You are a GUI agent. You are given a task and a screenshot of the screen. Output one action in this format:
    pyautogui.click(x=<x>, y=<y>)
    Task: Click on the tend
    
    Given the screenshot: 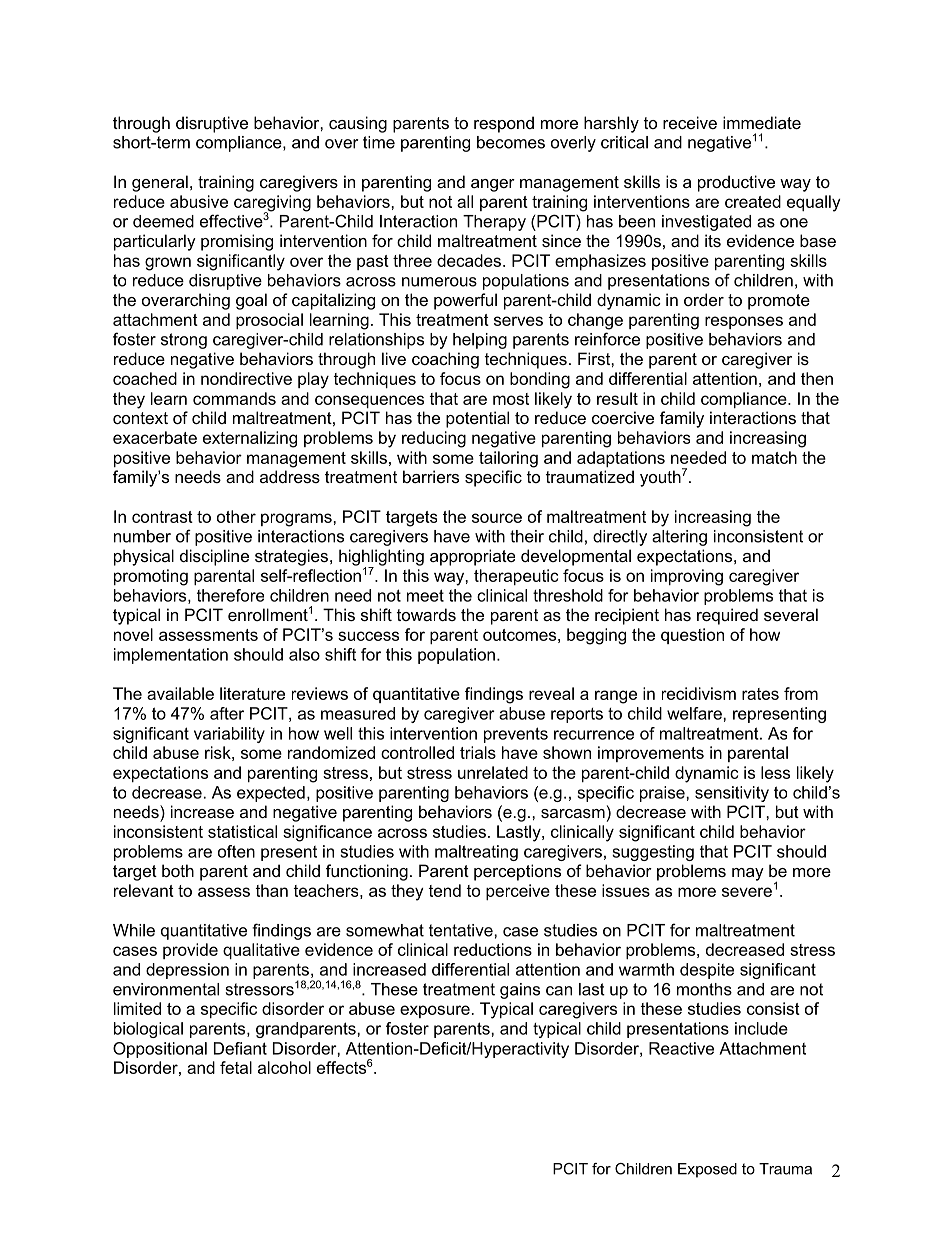 What is the action you would take?
    pyautogui.click(x=444, y=890)
